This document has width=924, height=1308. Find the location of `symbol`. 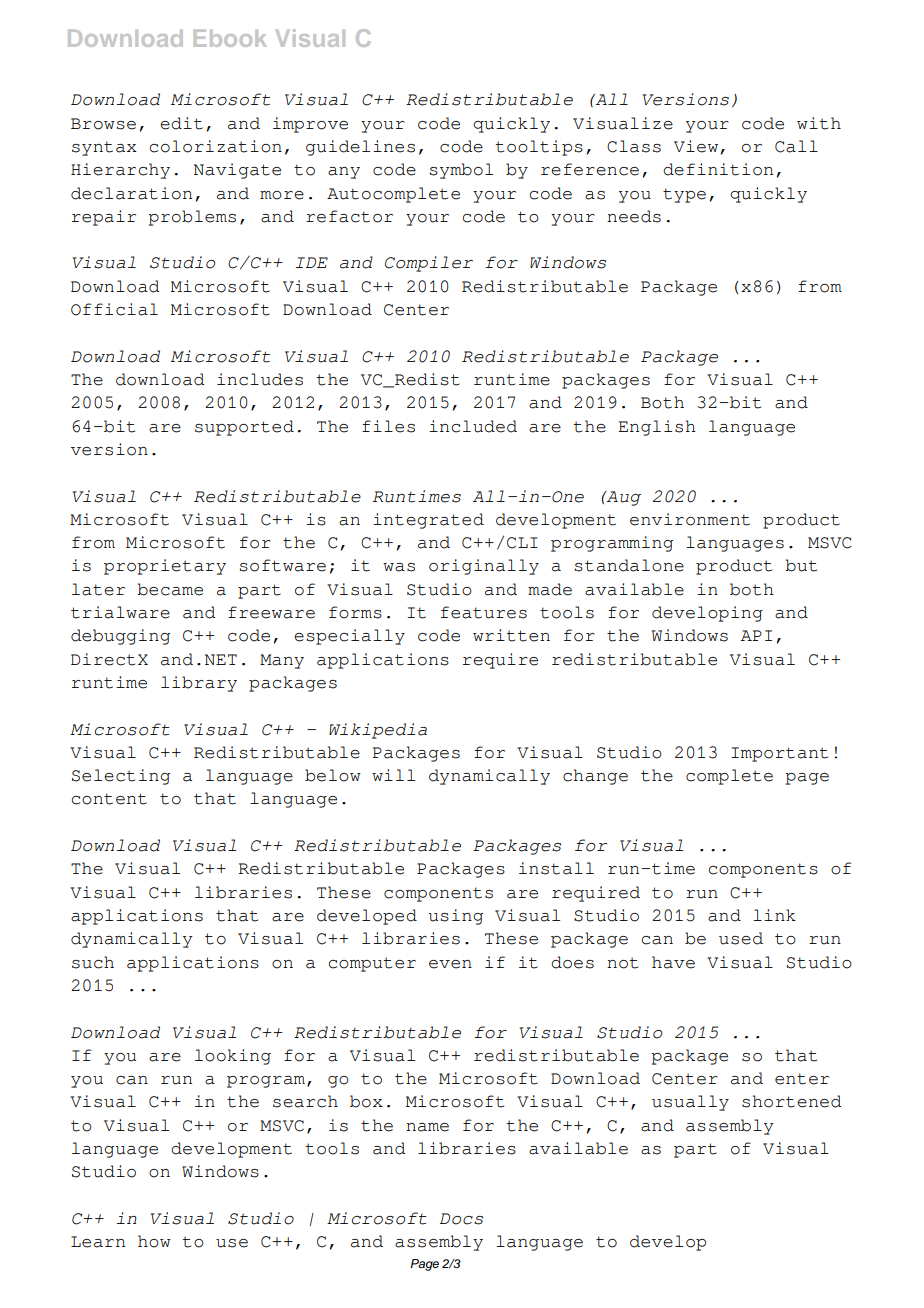

symbol is located at coordinates (461, 171).
